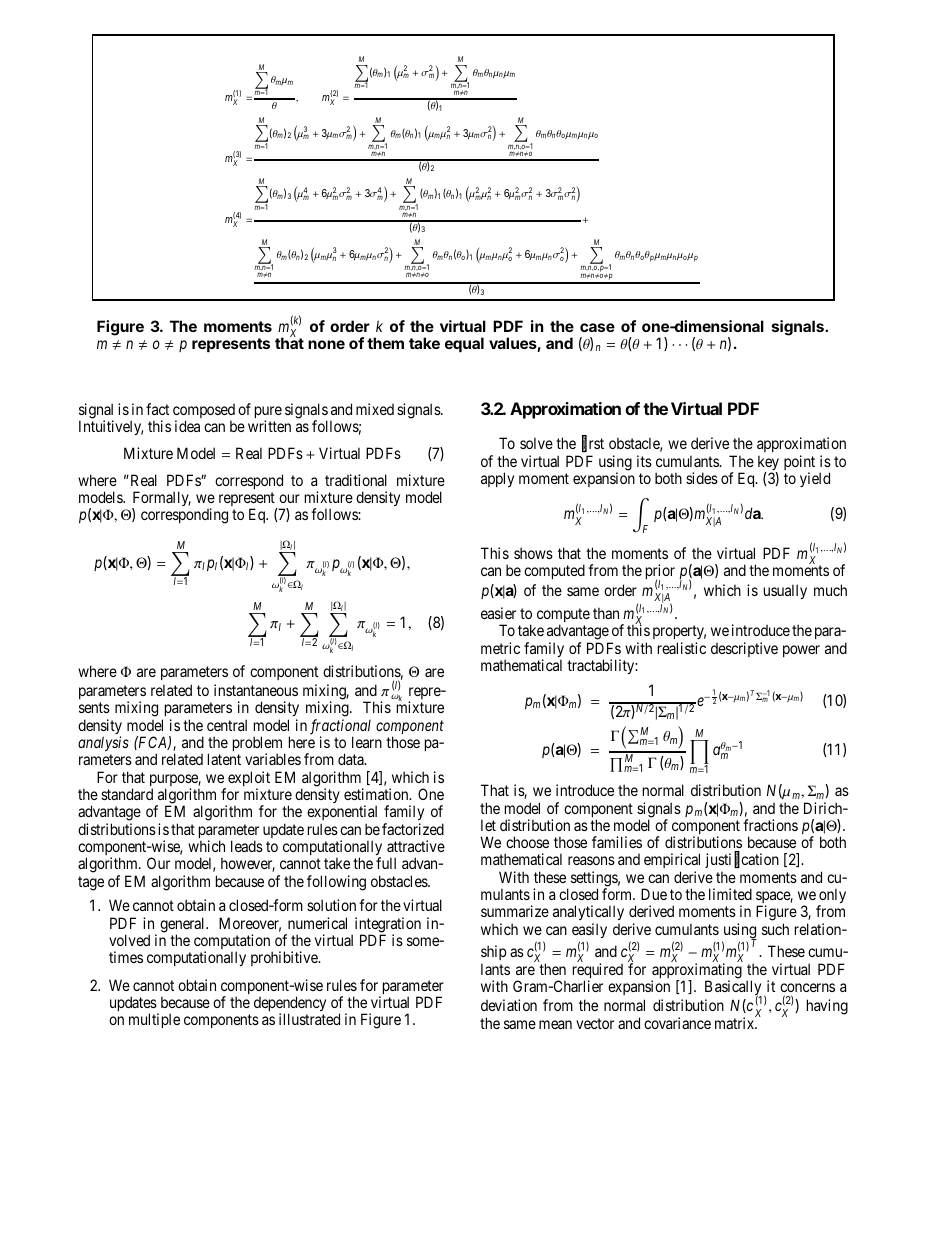  What do you see at coordinates (290, 1005) in the image?
I see `dependency` at bounding box center [290, 1005].
